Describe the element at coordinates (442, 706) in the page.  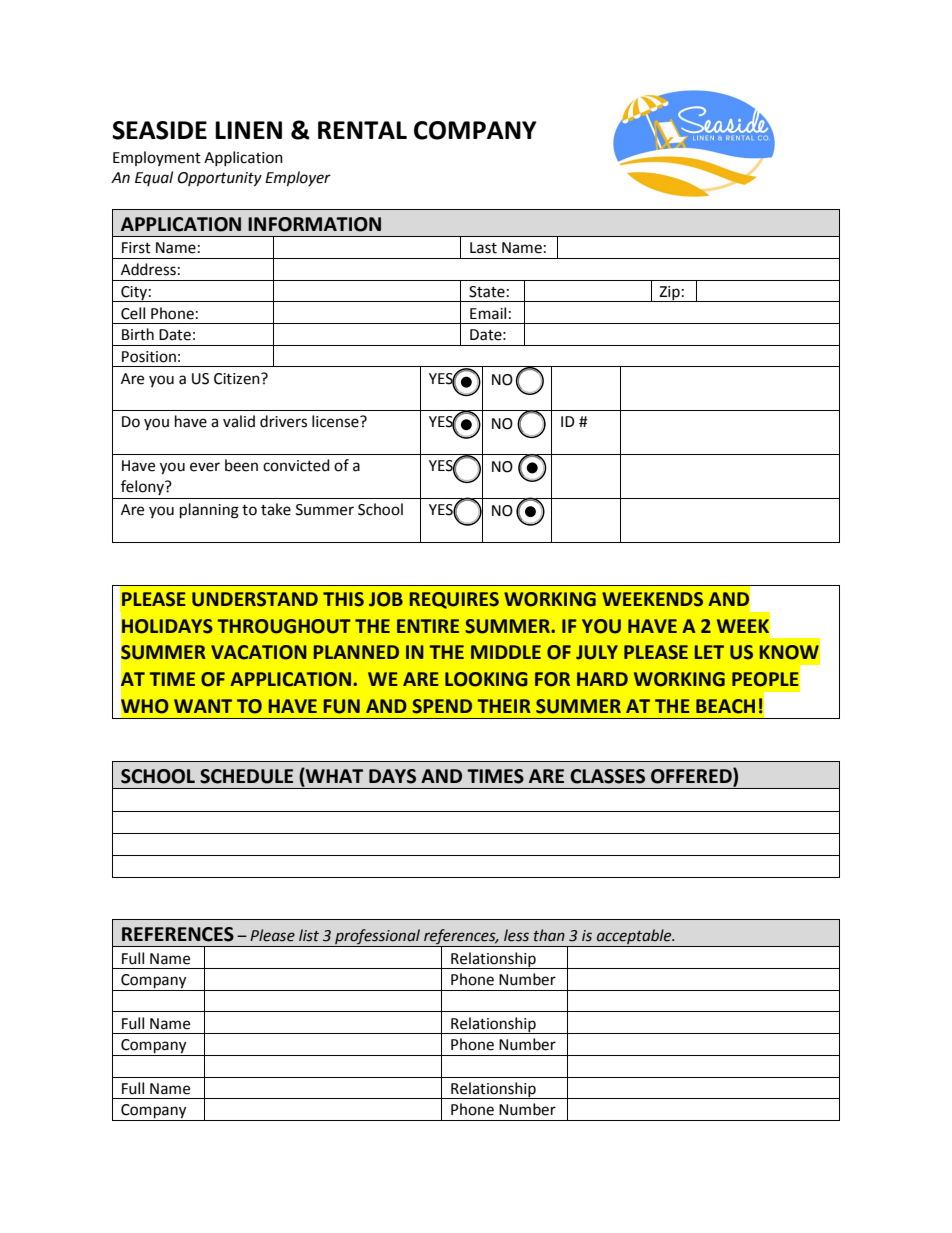
I see `SPEND` at that location.
